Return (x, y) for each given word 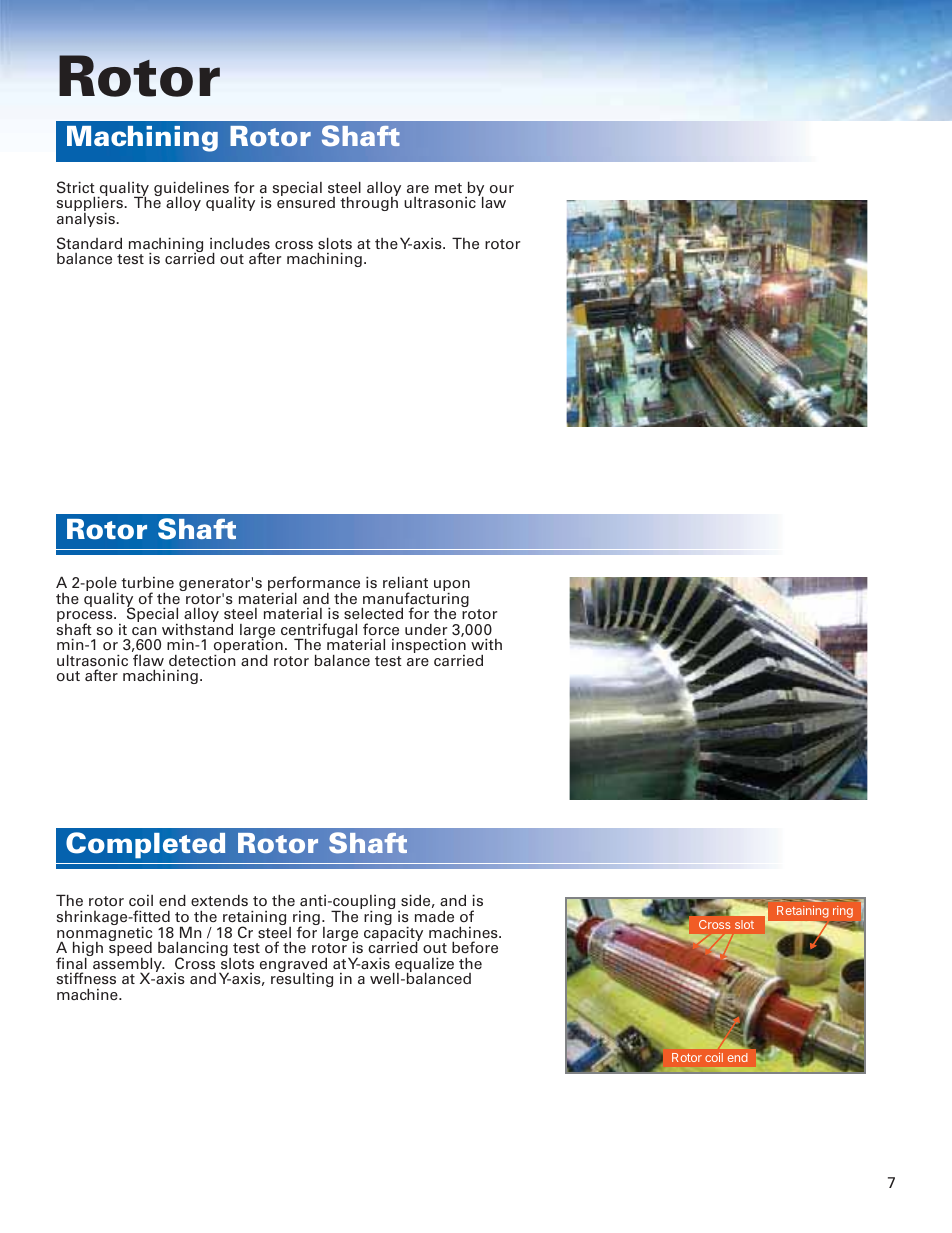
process (86, 618)
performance (314, 585)
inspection (429, 647)
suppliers (91, 204)
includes (240, 243)
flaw (148, 660)
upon (452, 587)
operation (248, 646)
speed (130, 949)
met (448, 188)
